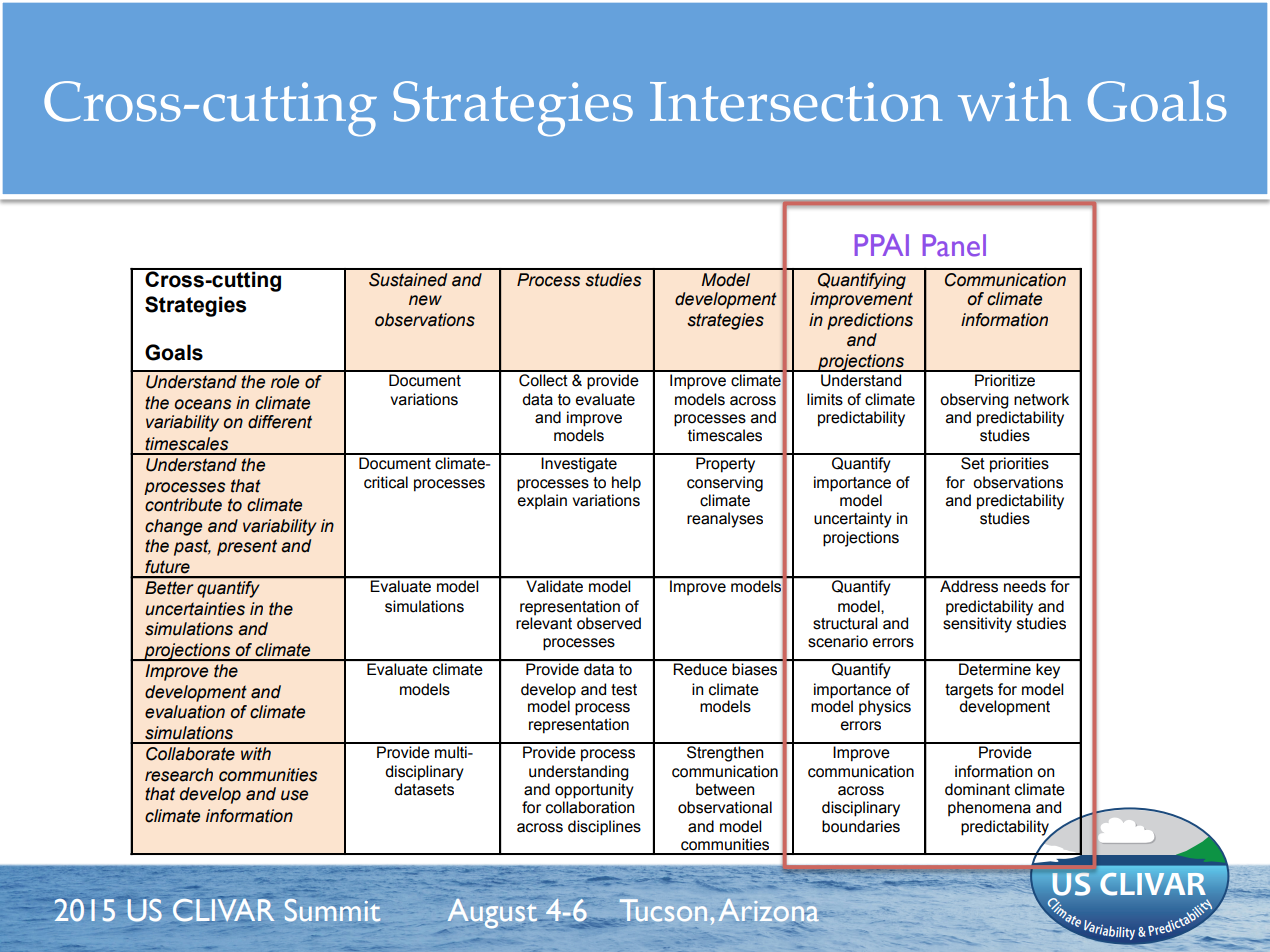 This screenshot has width=1270, height=952. Describe the element at coordinates (183, 505) in the screenshot. I see `contribute` at that location.
